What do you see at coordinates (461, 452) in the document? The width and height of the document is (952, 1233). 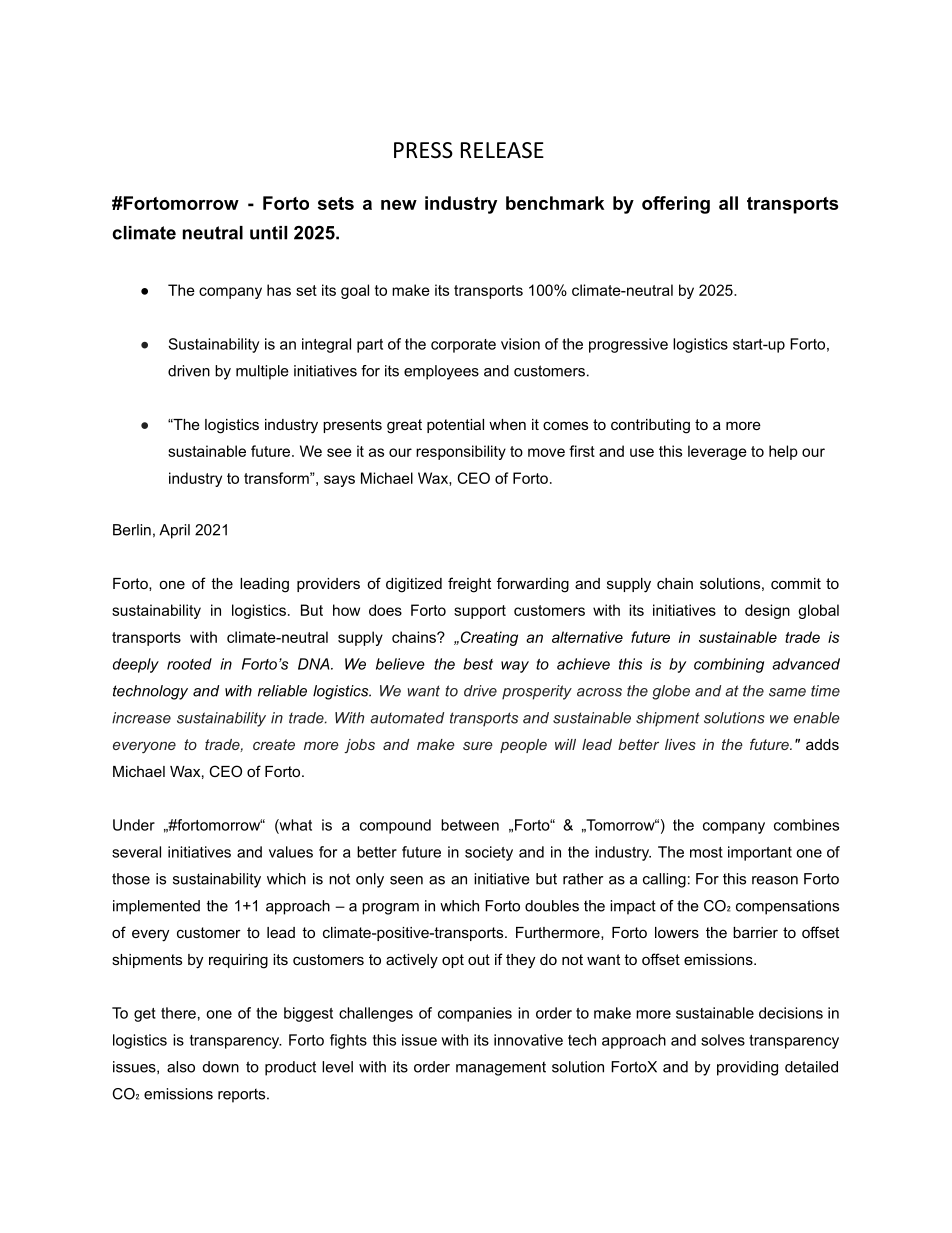 I see `responsibility` at bounding box center [461, 452].
